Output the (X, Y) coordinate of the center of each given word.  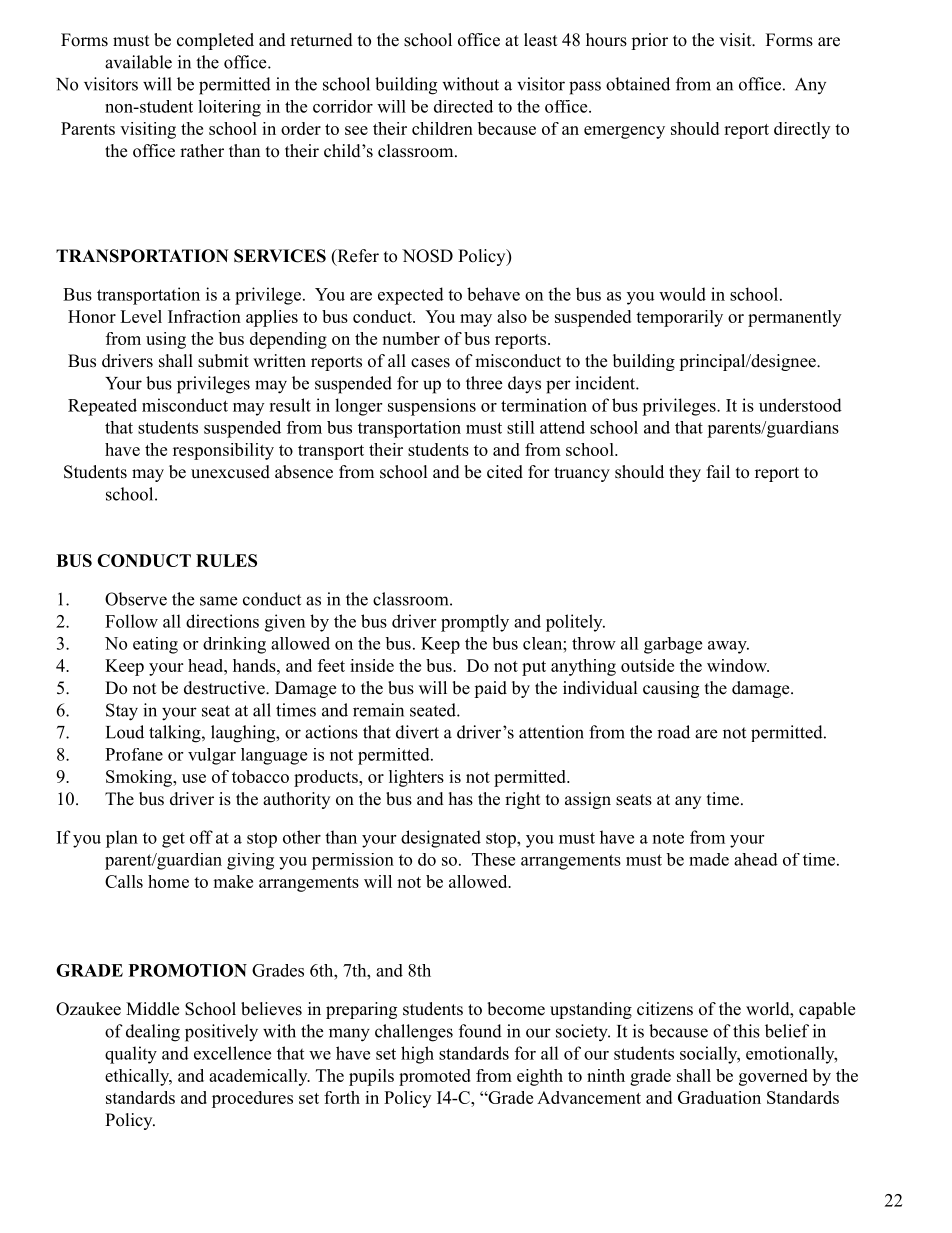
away (728, 647)
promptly (475, 623)
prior (649, 41)
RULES (226, 560)
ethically (138, 1077)
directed (463, 106)
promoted (435, 1077)
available (138, 62)
